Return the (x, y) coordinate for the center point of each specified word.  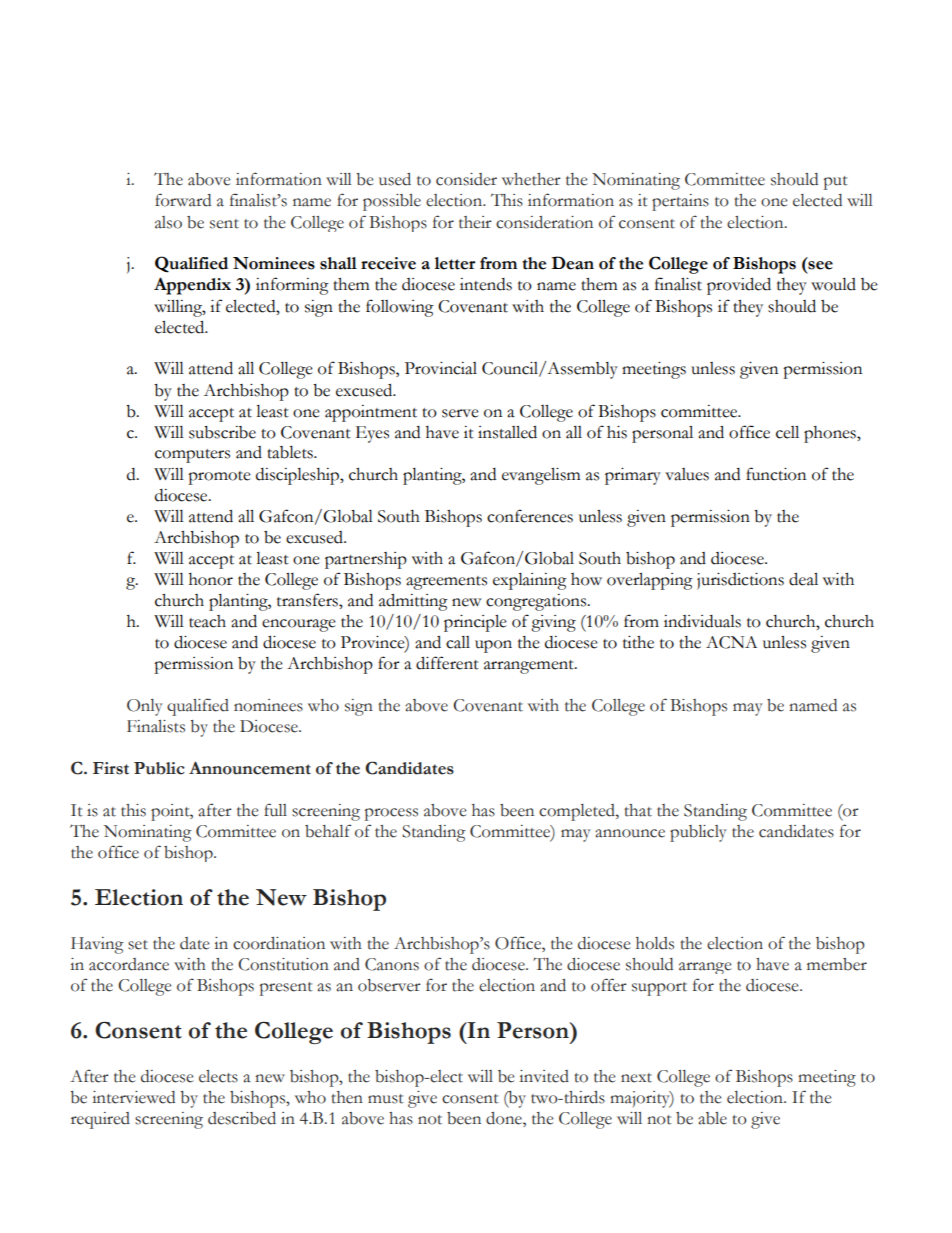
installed (507, 432)
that (638, 810)
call (458, 642)
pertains (680, 202)
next (636, 1078)
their (475, 222)
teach (207, 621)
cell (787, 432)
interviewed (133, 1097)
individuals (702, 621)
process (391, 814)
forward (183, 200)
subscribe (222, 432)
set (138, 945)
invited (544, 1076)
